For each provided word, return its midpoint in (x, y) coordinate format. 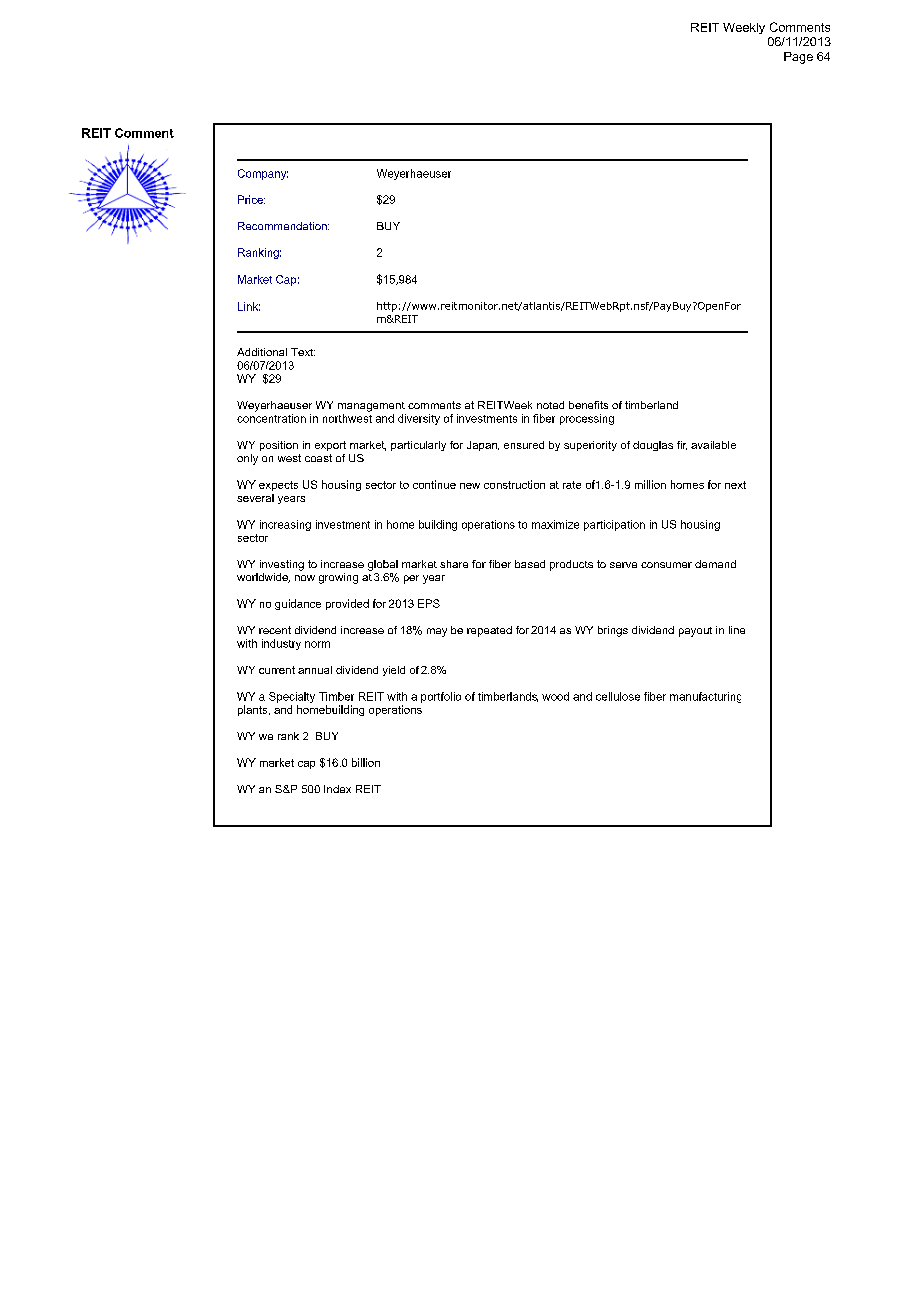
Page (798, 58)
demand (715, 564)
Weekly (744, 28)
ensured (524, 445)
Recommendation (283, 226)
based (530, 564)
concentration (271, 418)
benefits (588, 405)
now (305, 578)
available (713, 445)
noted (550, 405)
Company (263, 174)
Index (337, 789)
